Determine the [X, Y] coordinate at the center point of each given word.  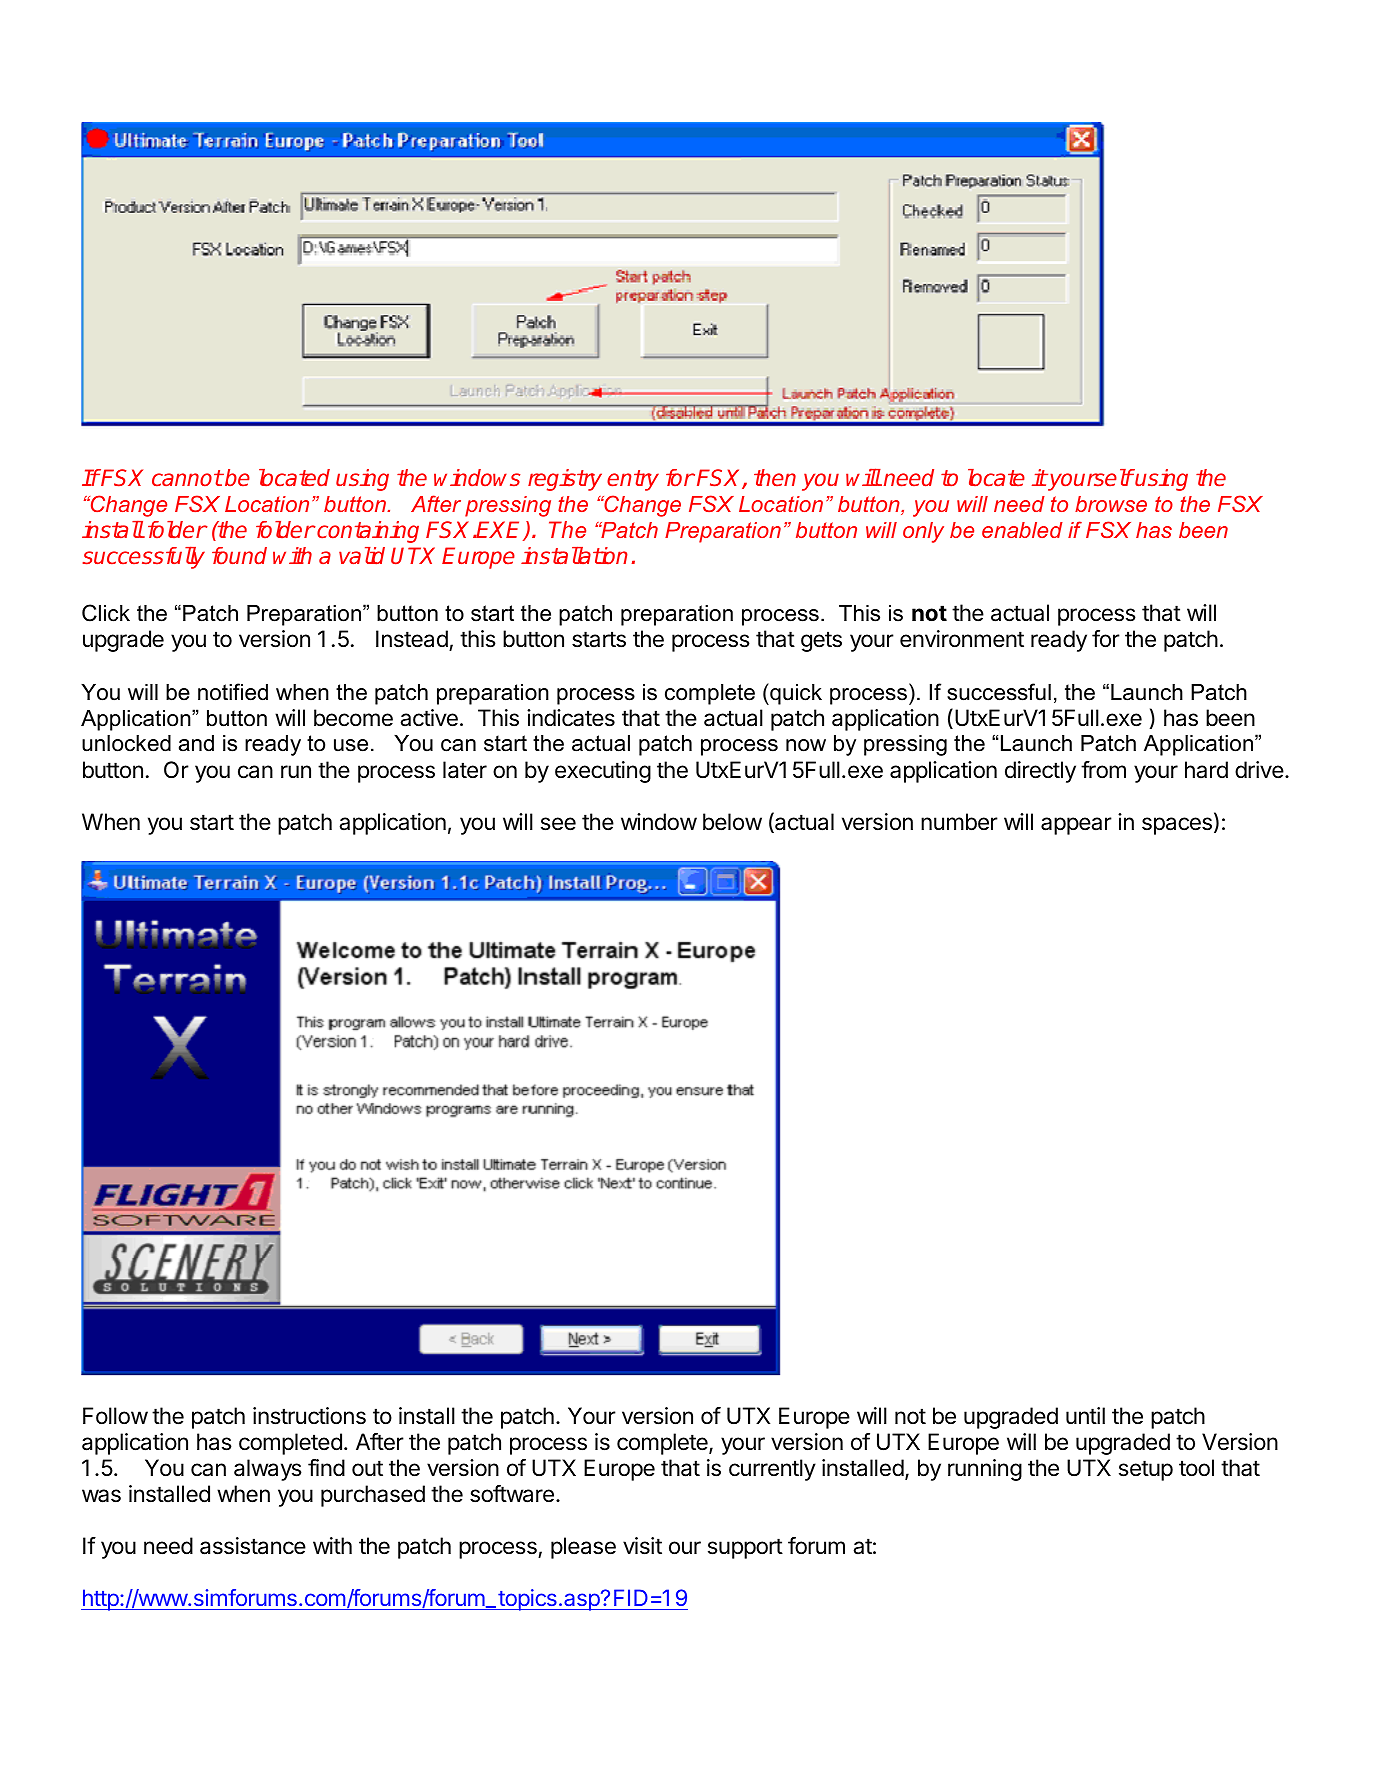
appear [1076, 826]
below [732, 822]
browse [1111, 504]
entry [633, 480]
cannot [187, 478]
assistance [253, 1546]
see [558, 824]
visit [642, 1546]
